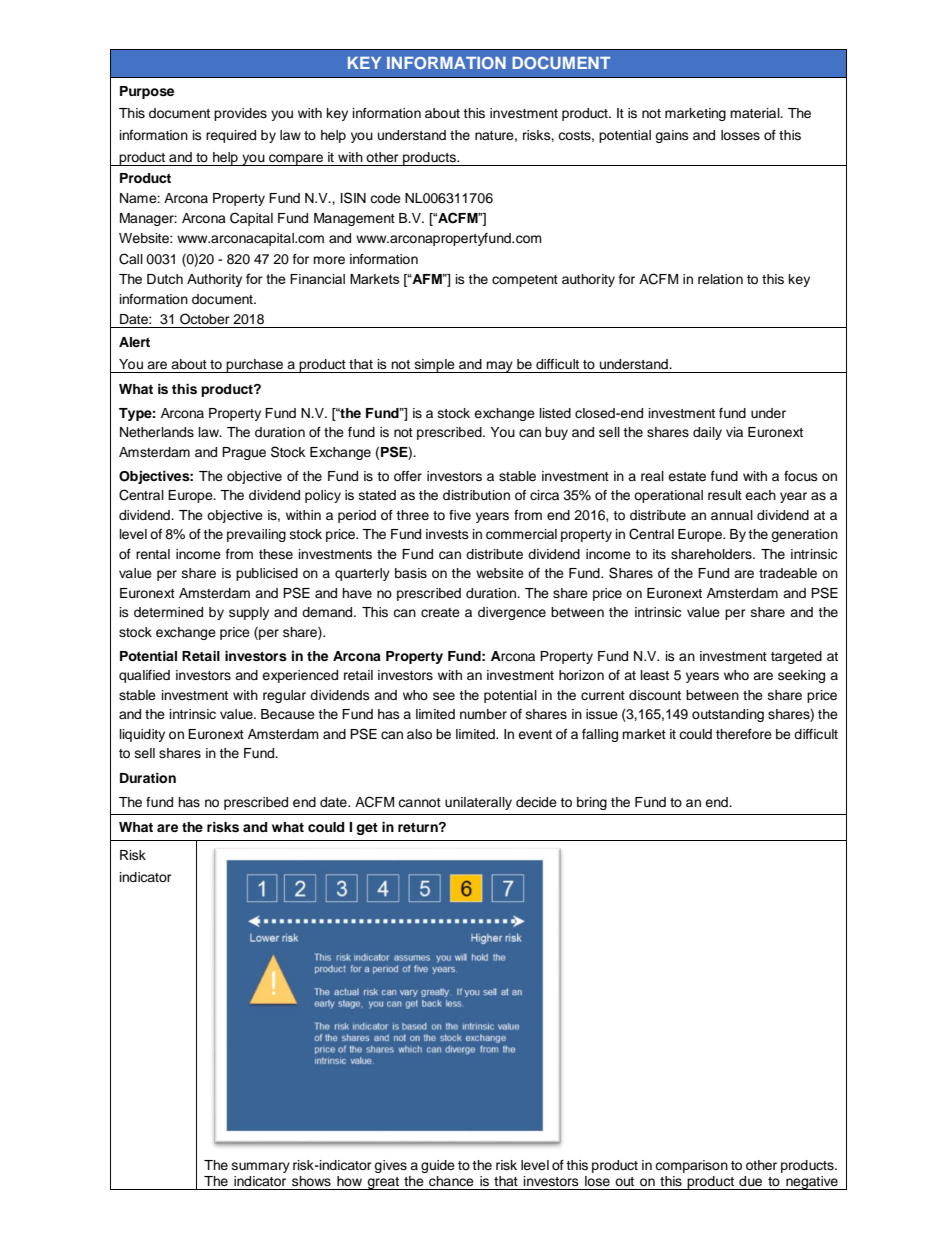 This page has height=1233, width=952. What do you see at coordinates (261, 1167) in the page?
I see `summary` at bounding box center [261, 1167].
